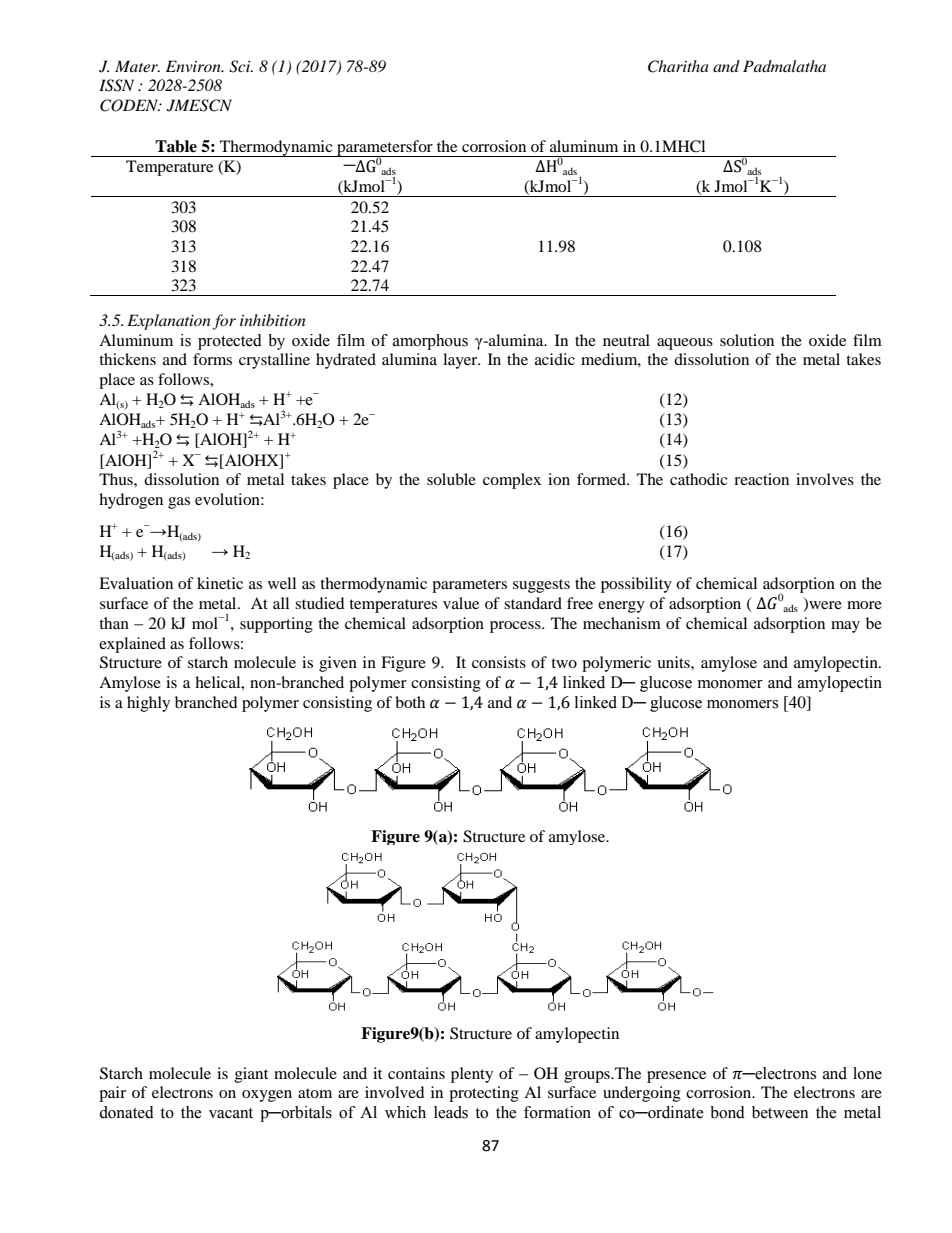 The image size is (952, 1233). What do you see at coordinates (461, 603) in the screenshot?
I see `value` at bounding box center [461, 603].
